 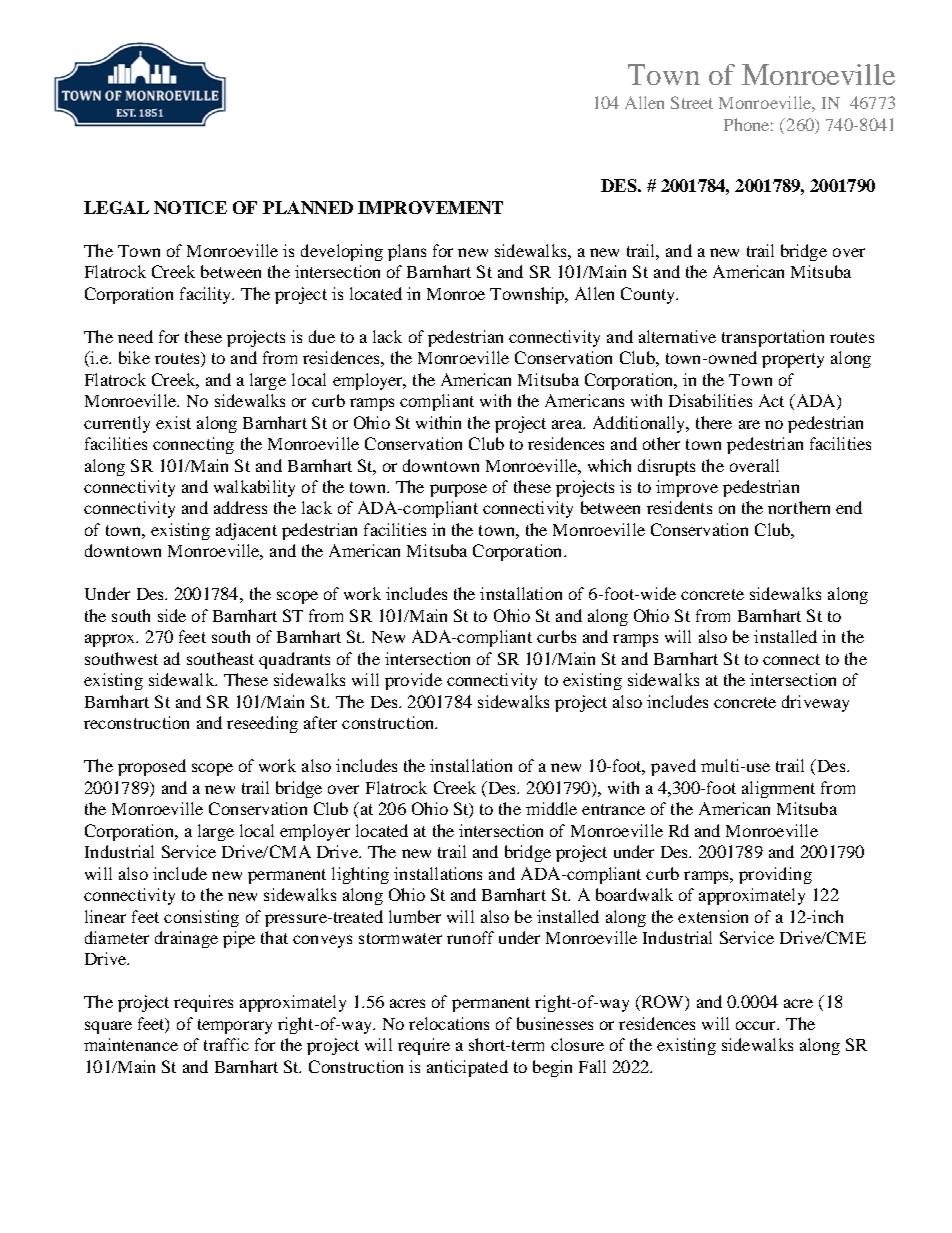 I want to click on adjacent, so click(x=246, y=531).
